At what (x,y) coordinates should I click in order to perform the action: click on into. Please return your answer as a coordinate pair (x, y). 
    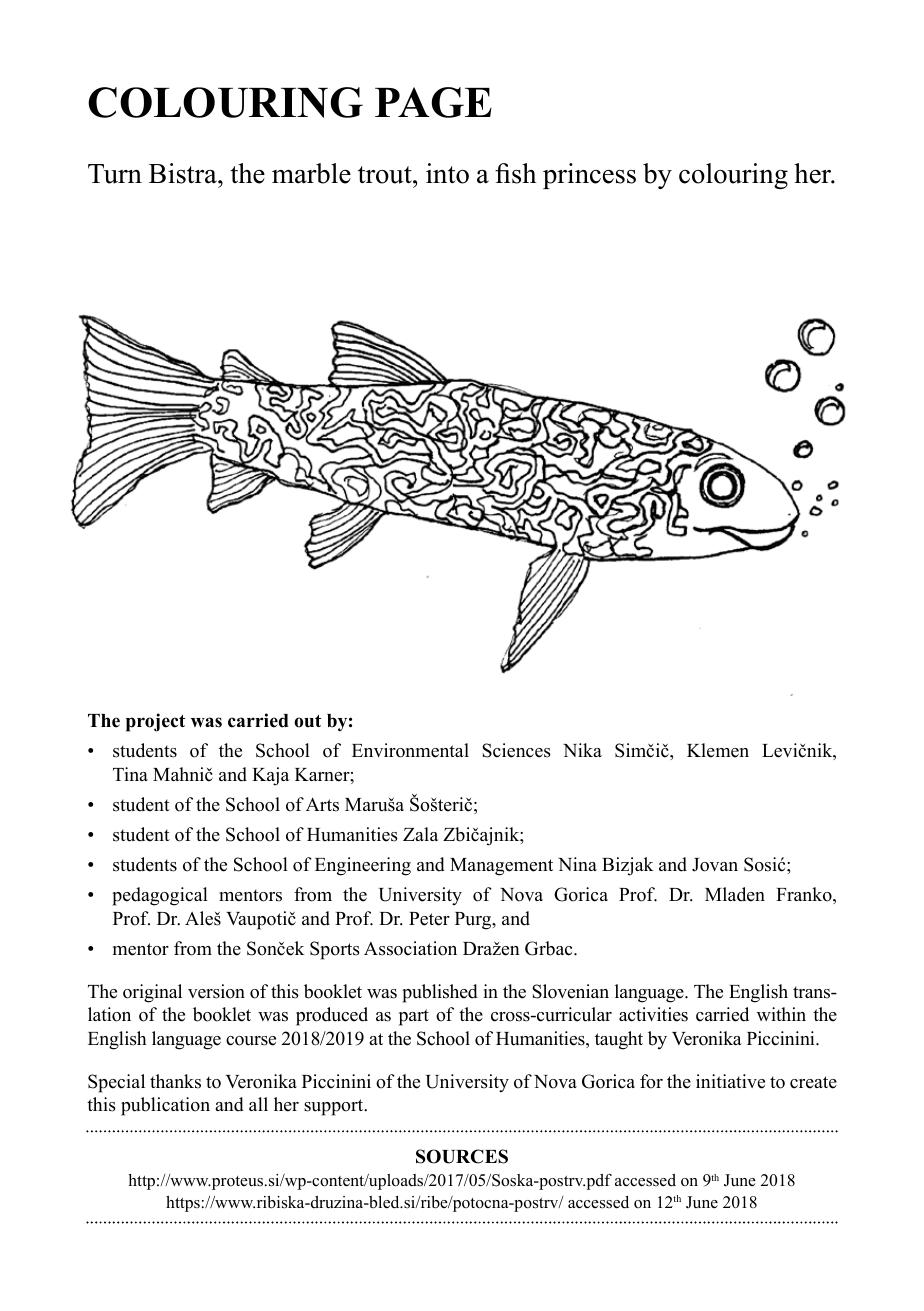
    Looking at the image, I should click on (447, 173).
